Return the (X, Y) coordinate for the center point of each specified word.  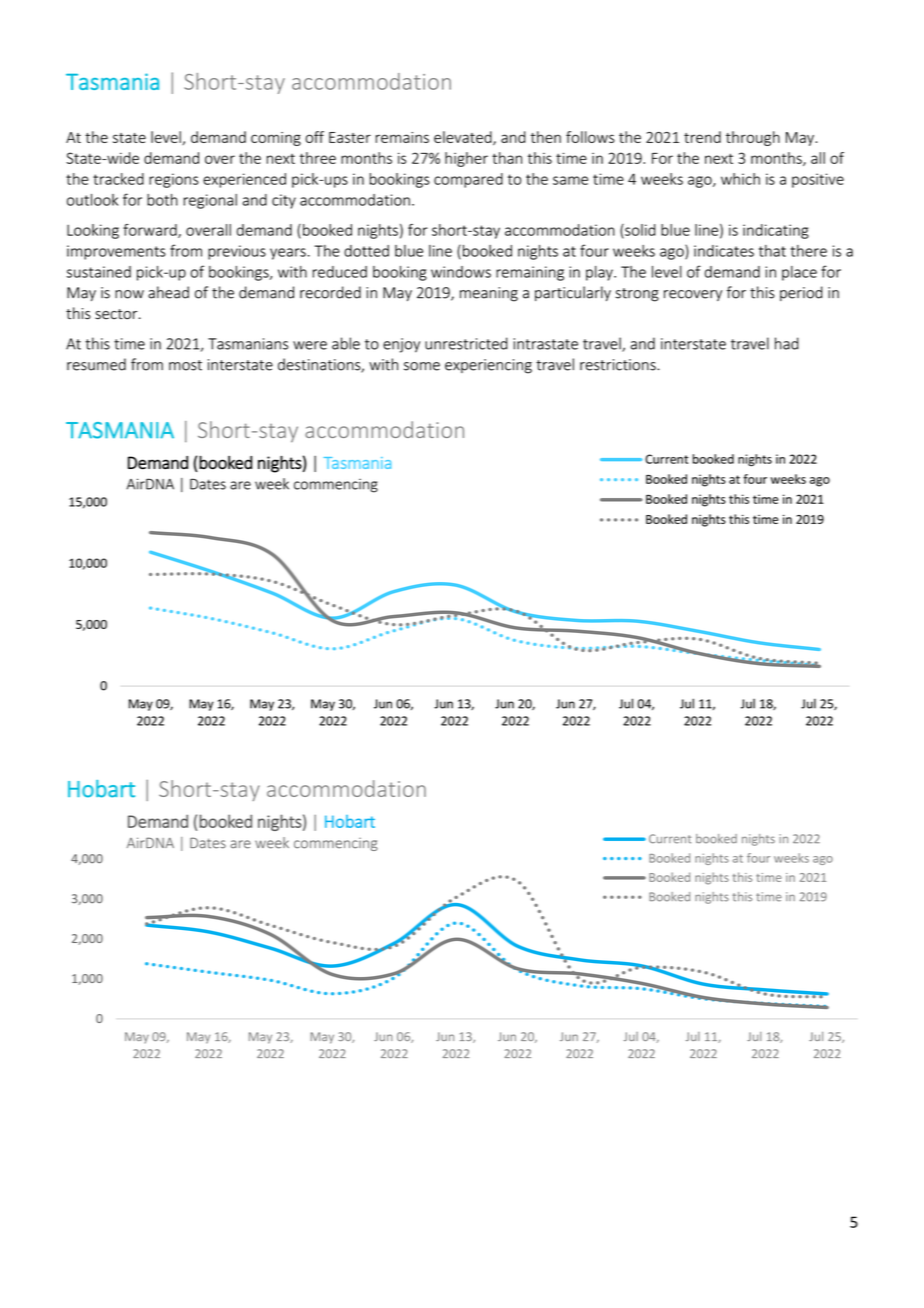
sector (117, 314)
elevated (464, 138)
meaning (489, 294)
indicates (724, 251)
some (422, 366)
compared (468, 180)
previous (237, 252)
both (162, 200)
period (801, 293)
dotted (366, 251)
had (787, 343)
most (185, 365)
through (753, 138)
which (740, 179)
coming (276, 139)
